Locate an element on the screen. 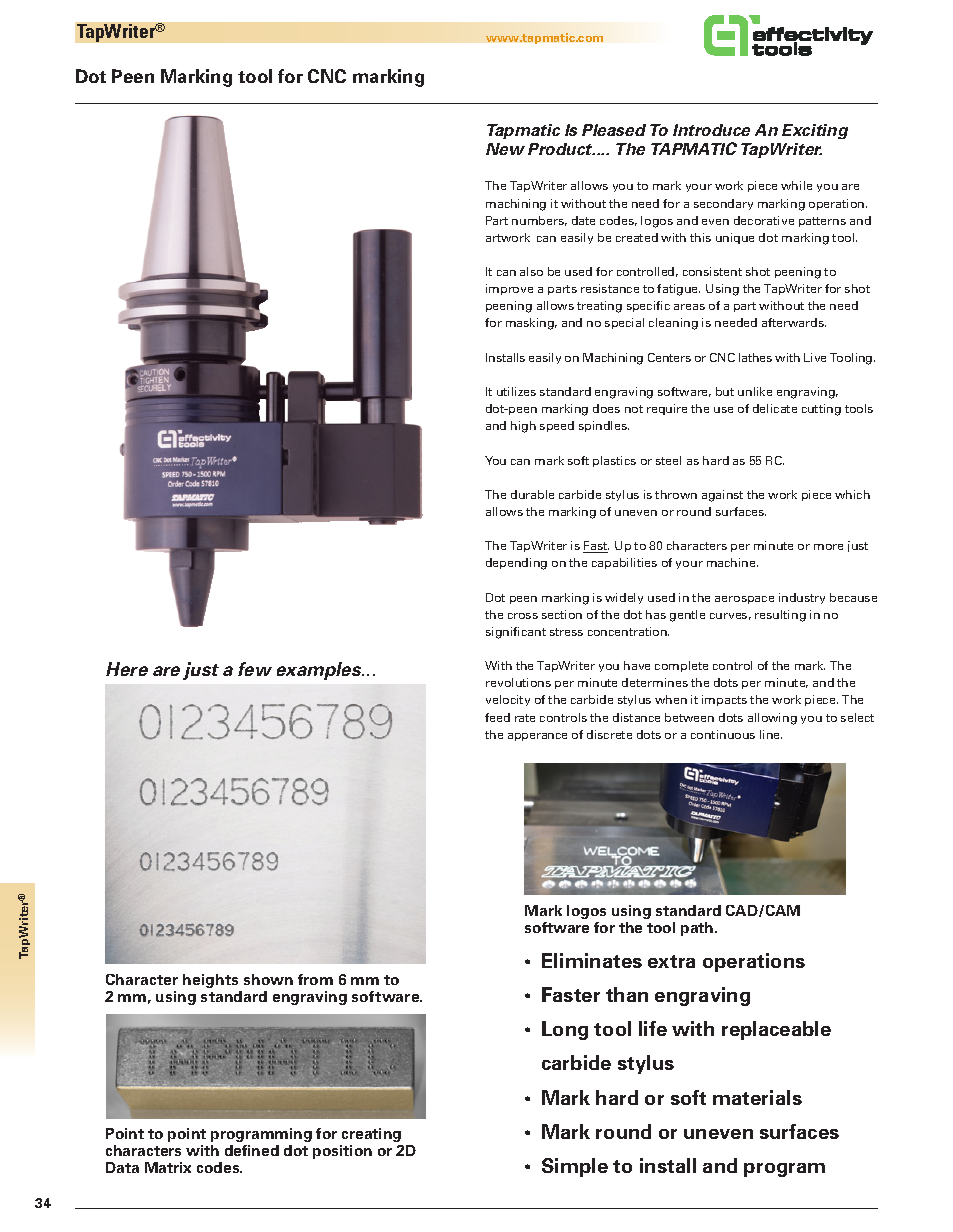  defined is located at coordinates (252, 1150).
